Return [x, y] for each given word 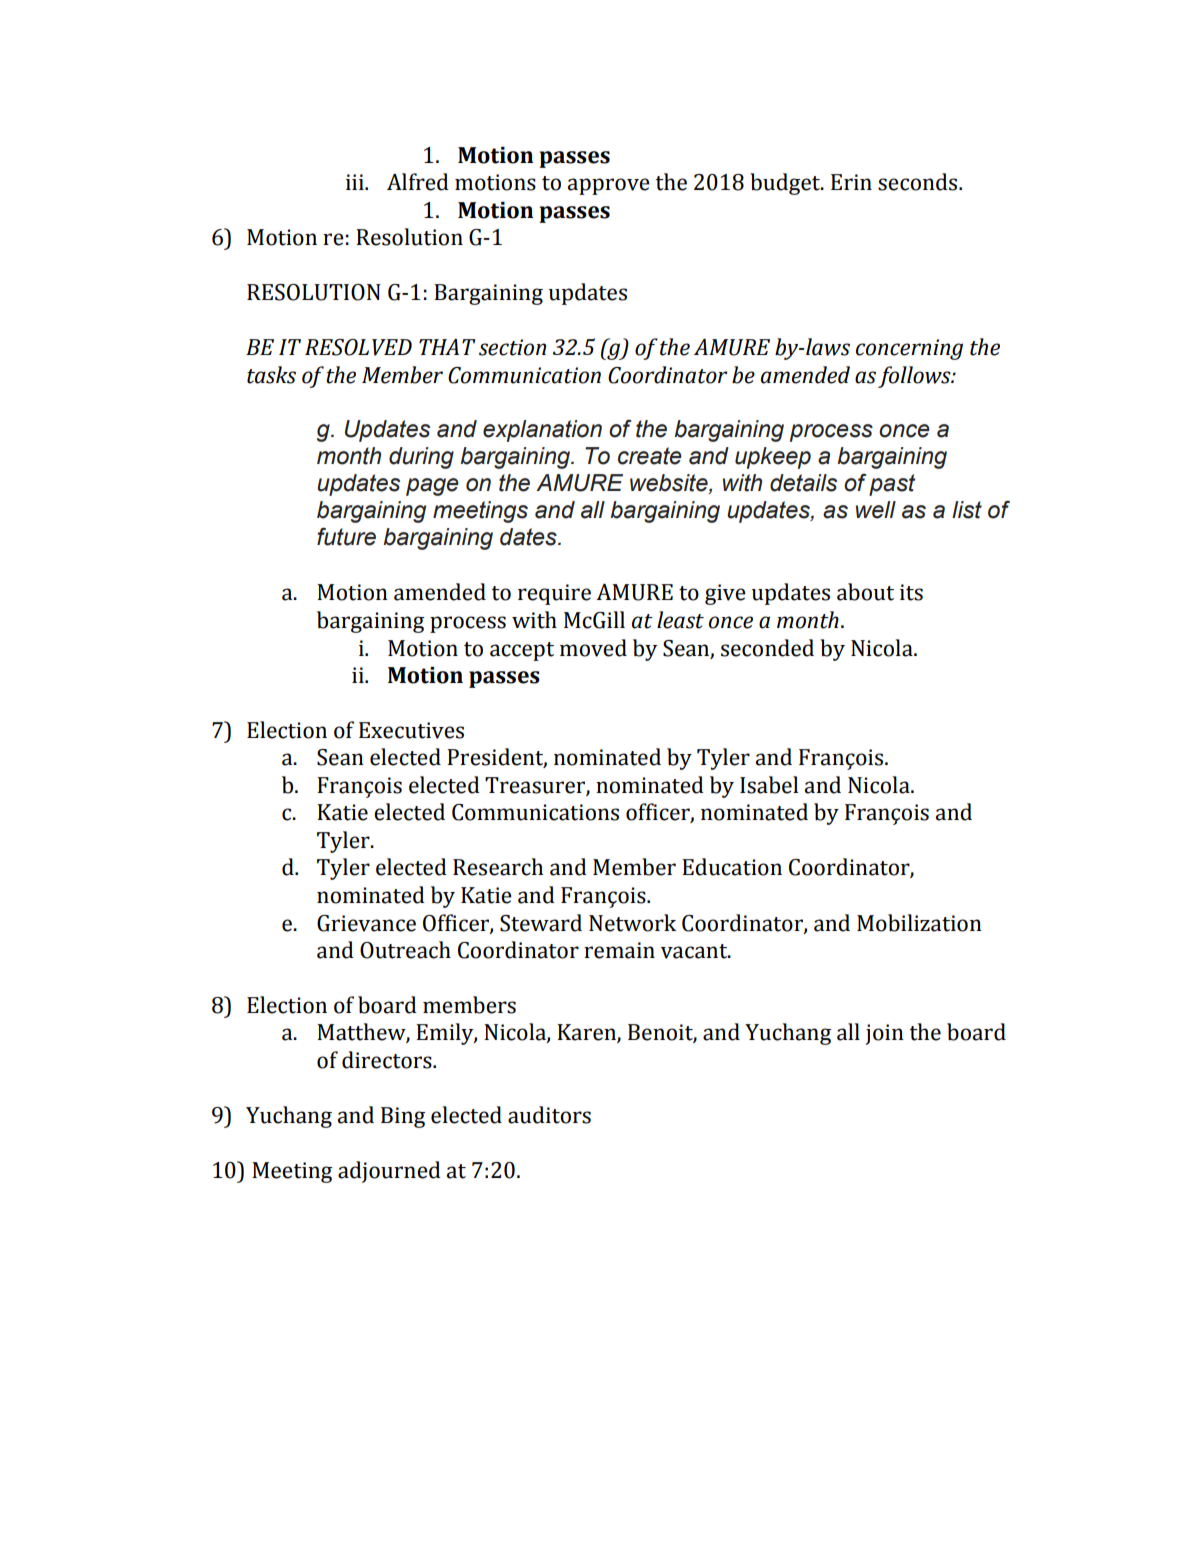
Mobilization [919, 923]
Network [632, 923]
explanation [542, 431]
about [865, 592]
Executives [411, 730]
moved [593, 648]
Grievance [366, 923]
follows [915, 377]
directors [388, 1060]
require [554, 594]
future [346, 536]
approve [609, 186]
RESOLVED [358, 347]
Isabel [769, 785]
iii [356, 182]
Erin [851, 182]
